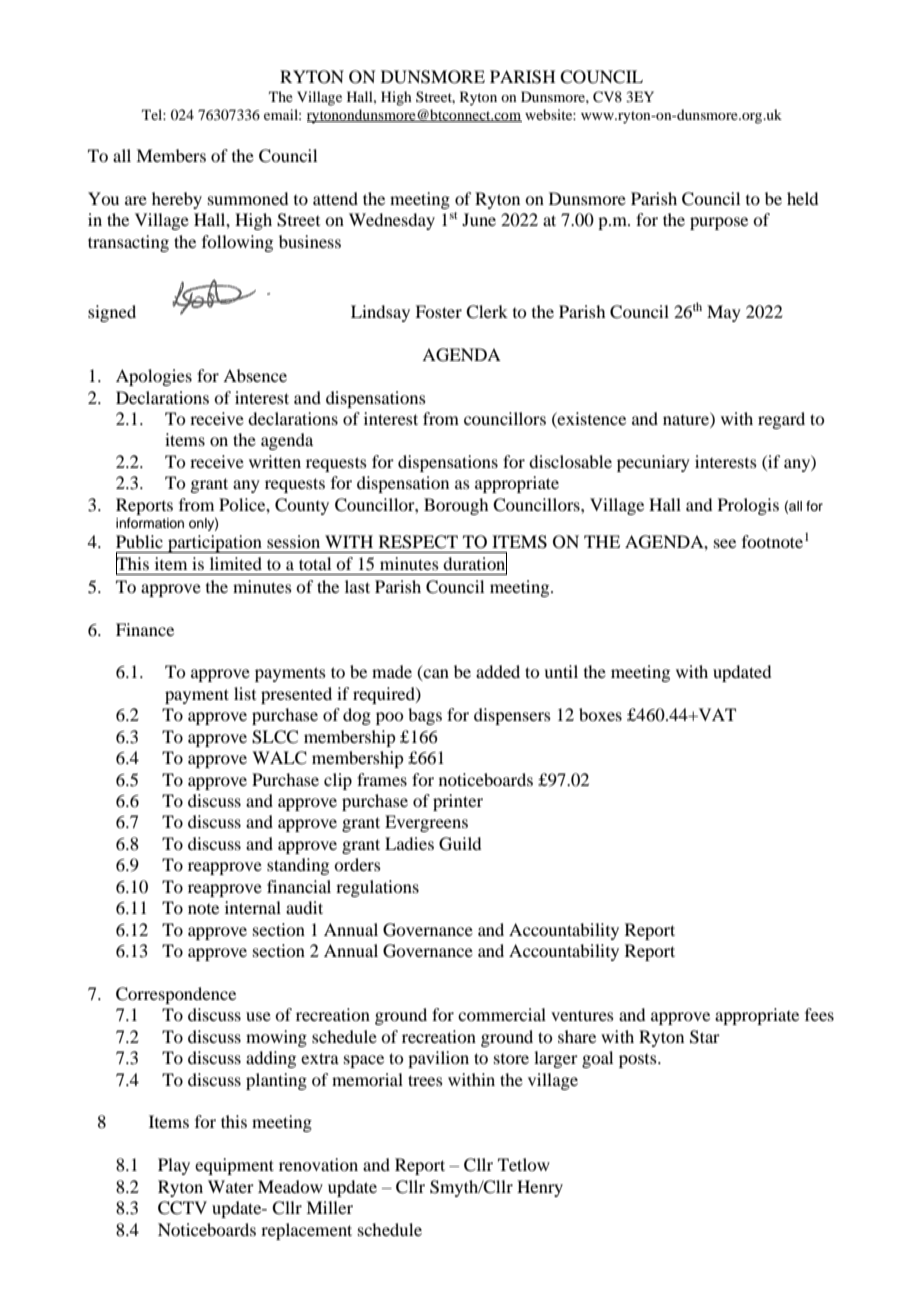 The image size is (924, 1307). Describe the element at coordinates (725, 543) in the document. I see `see` at that location.
